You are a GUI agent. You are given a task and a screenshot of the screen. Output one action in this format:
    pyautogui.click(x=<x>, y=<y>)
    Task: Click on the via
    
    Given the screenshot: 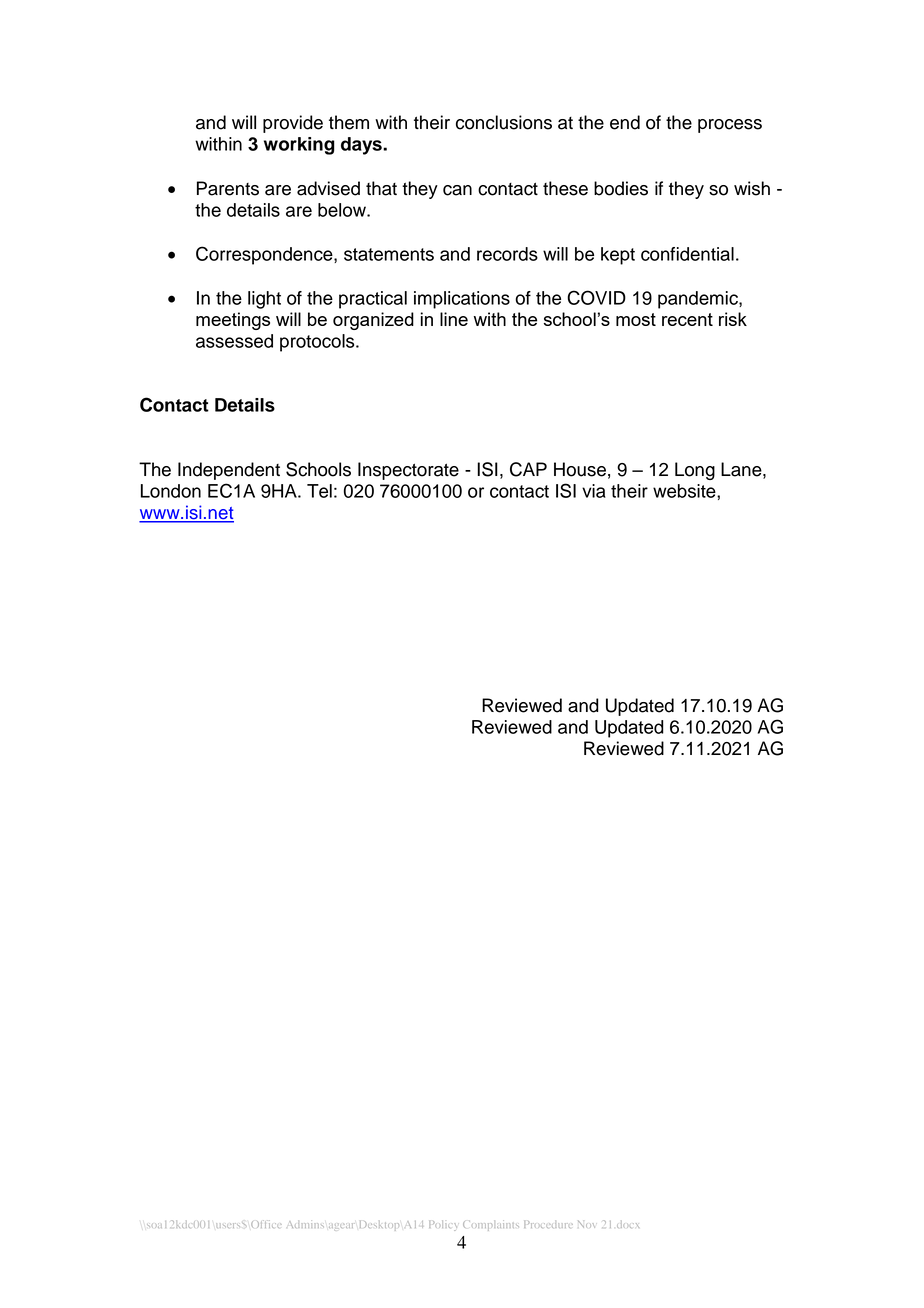 What is the action you would take?
    pyautogui.click(x=594, y=491)
